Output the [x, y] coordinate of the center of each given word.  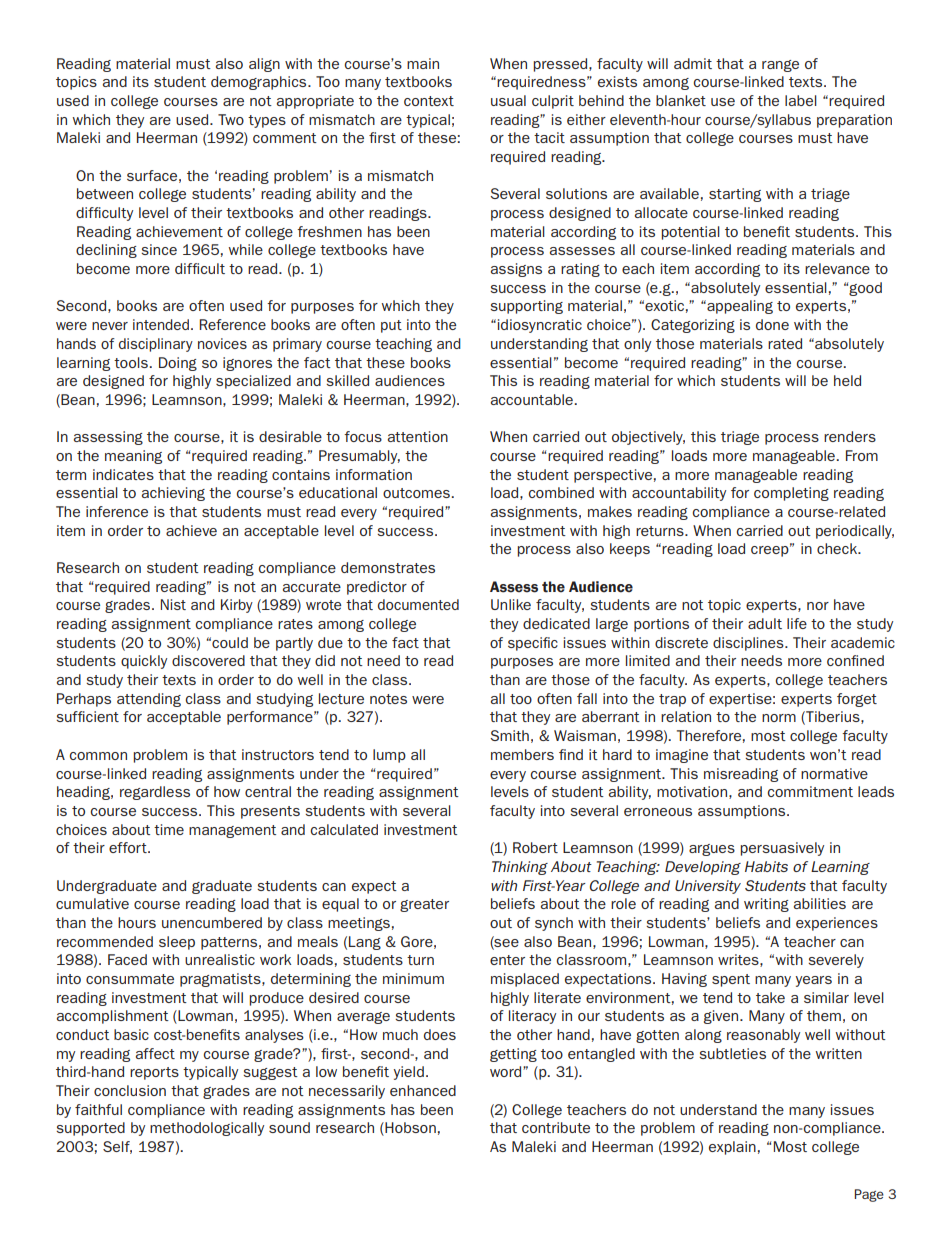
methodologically [207, 1129]
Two [231, 119]
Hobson [409, 1129]
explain [732, 1148]
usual [508, 100]
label [801, 100]
